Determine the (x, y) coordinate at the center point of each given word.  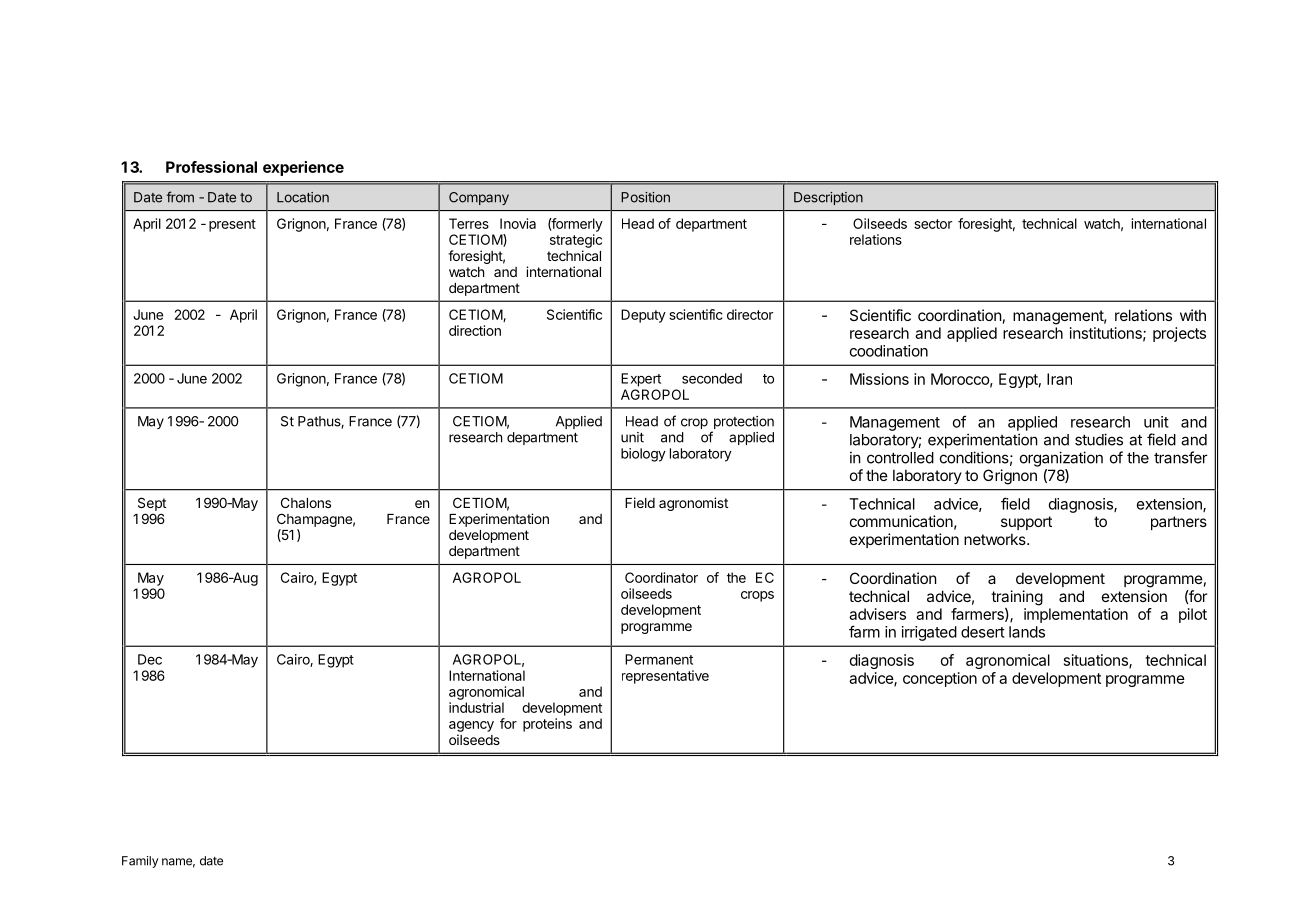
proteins (547, 725)
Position (645, 197)
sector (933, 224)
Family (140, 862)
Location (303, 197)
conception (940, 679)
